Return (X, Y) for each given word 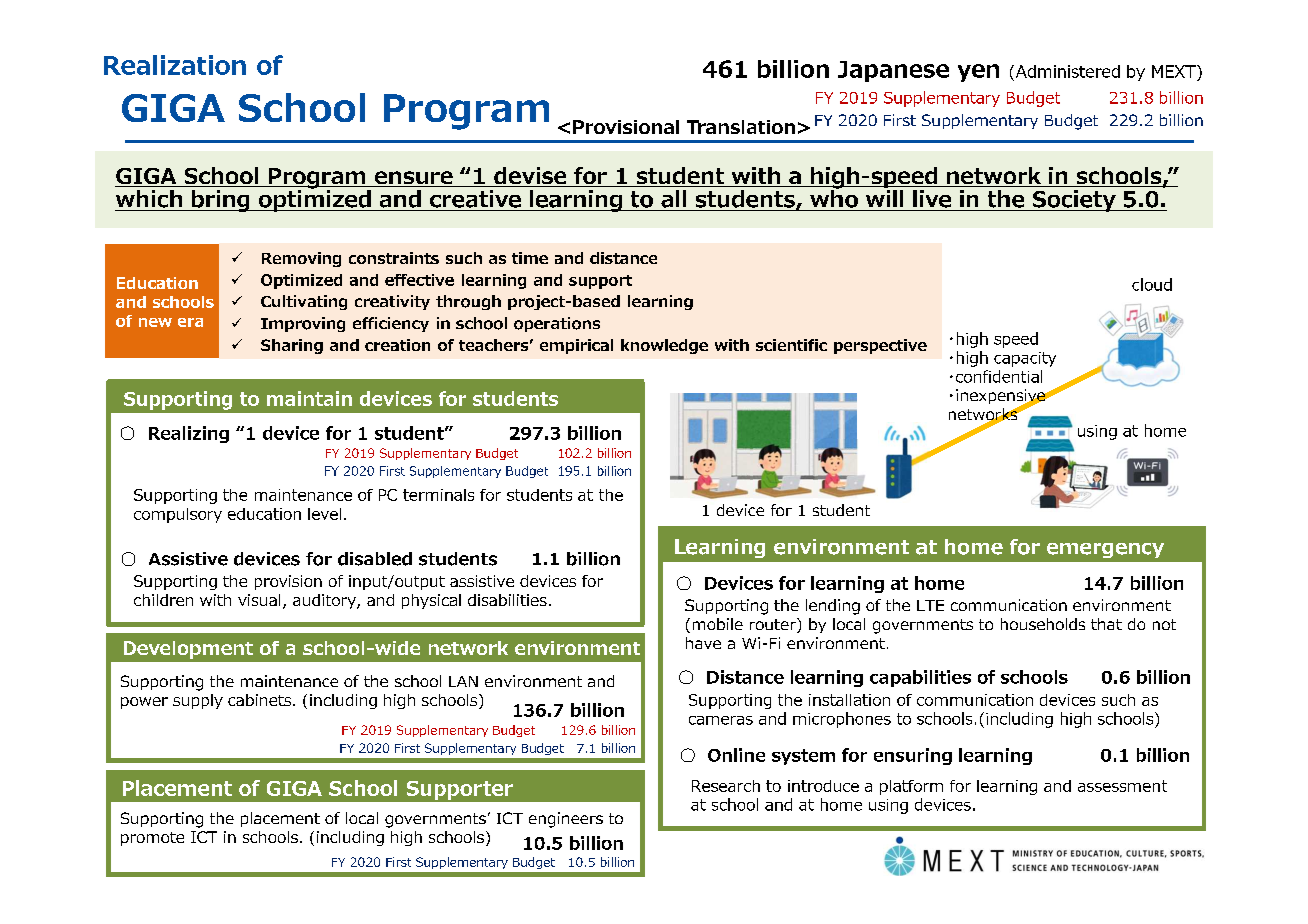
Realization (175, 65)
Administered (1066, 71)
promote (152, 839)
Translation (741, 127)
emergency (1105, 550)
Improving (303, 324)
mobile (718, 624)
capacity (1025, 359)
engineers (566, 820)
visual (259, 600)
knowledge (664, 346)
